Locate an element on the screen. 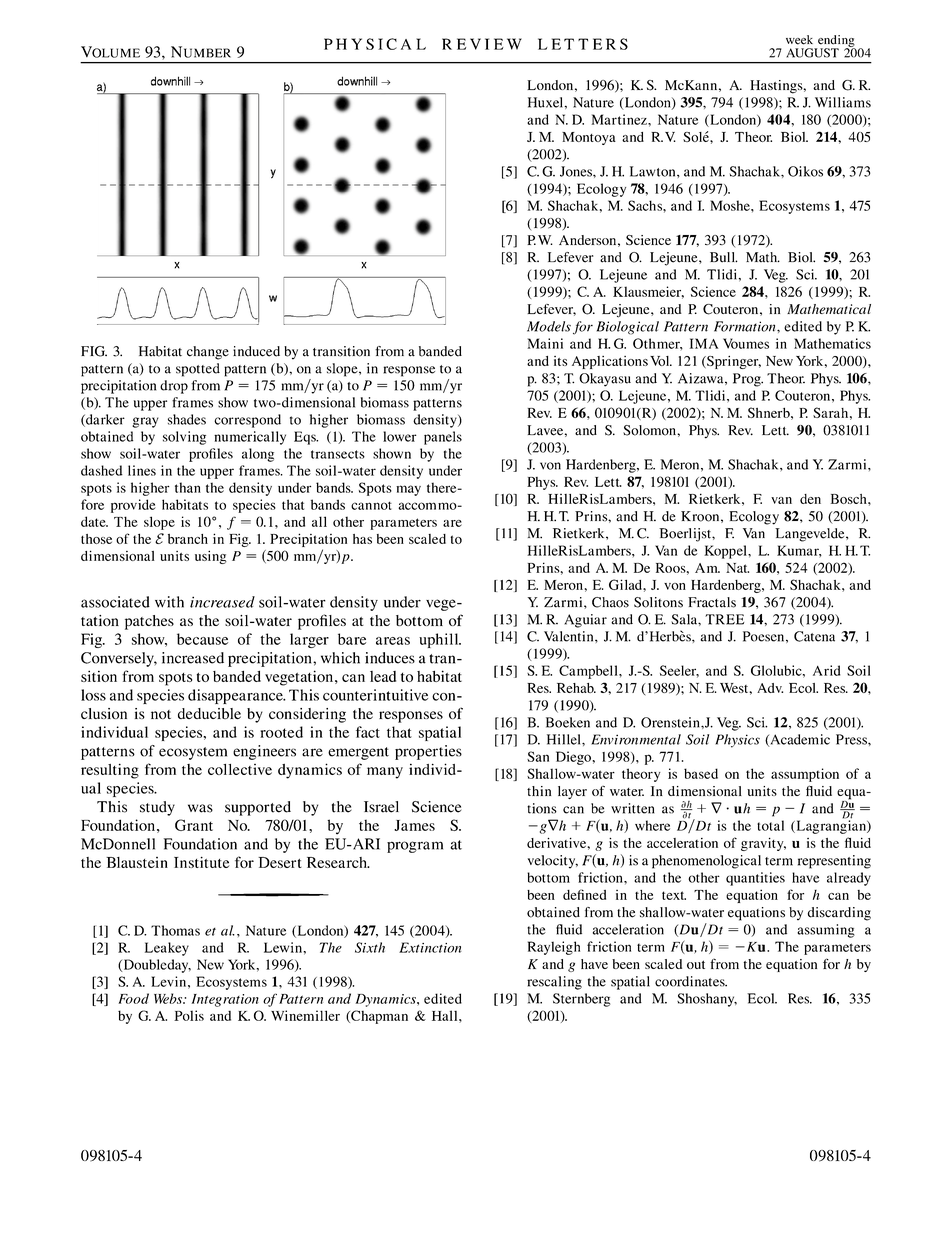  Formation is located at coordinates (746, 326).
